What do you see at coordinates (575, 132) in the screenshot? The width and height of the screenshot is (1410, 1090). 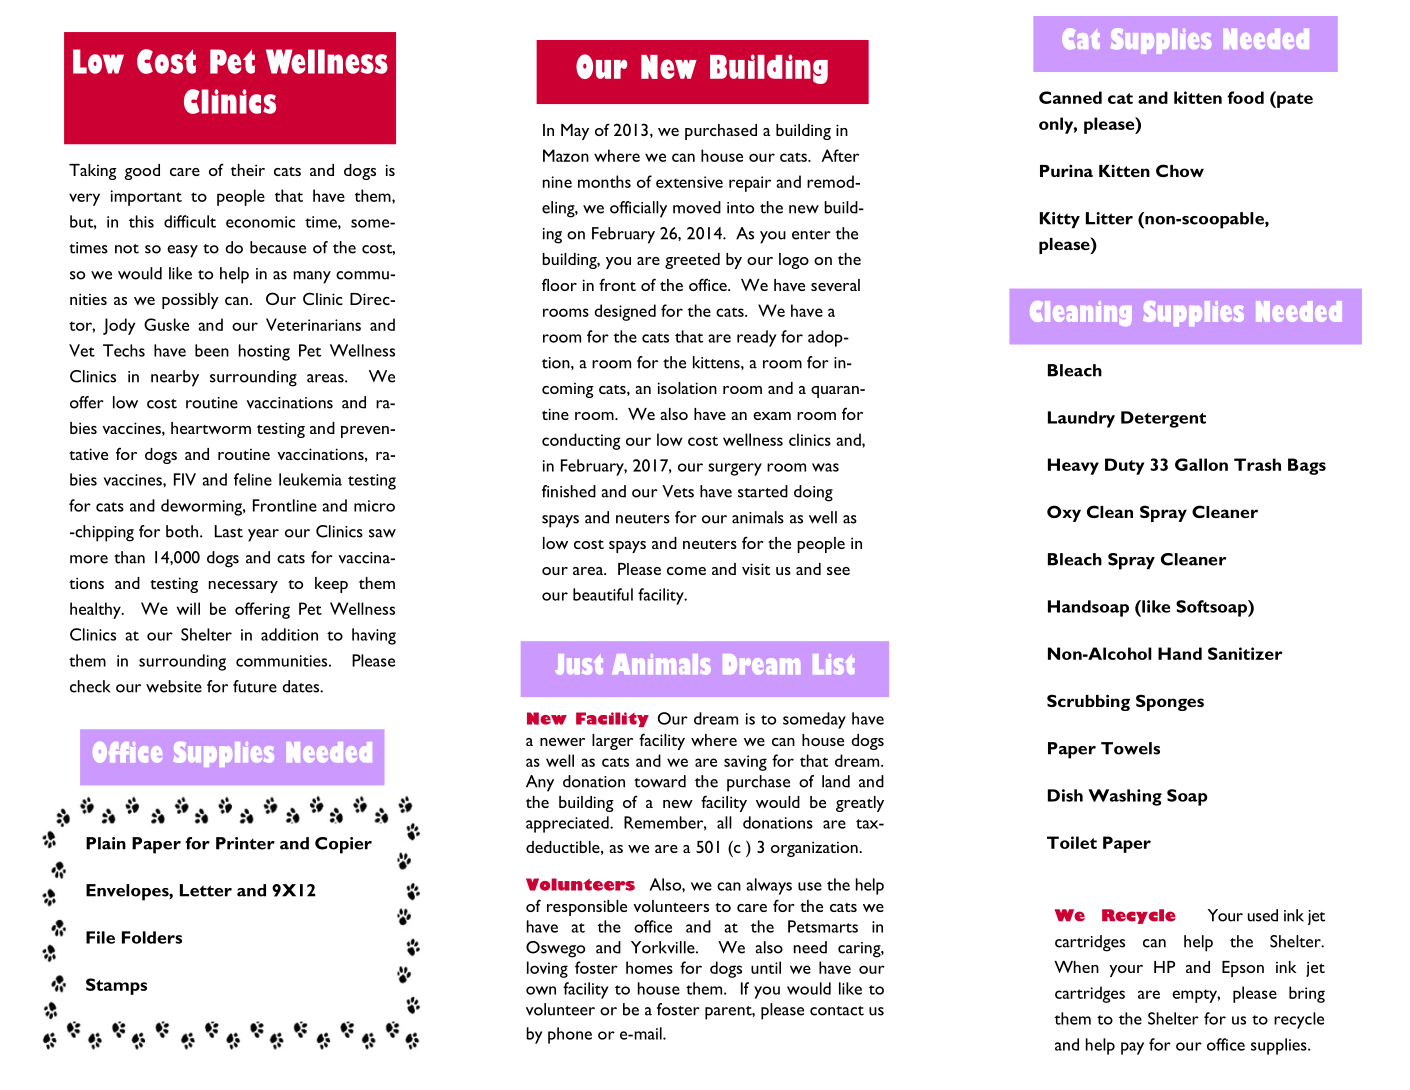 I see `May` at bounding box center [575, 132].
